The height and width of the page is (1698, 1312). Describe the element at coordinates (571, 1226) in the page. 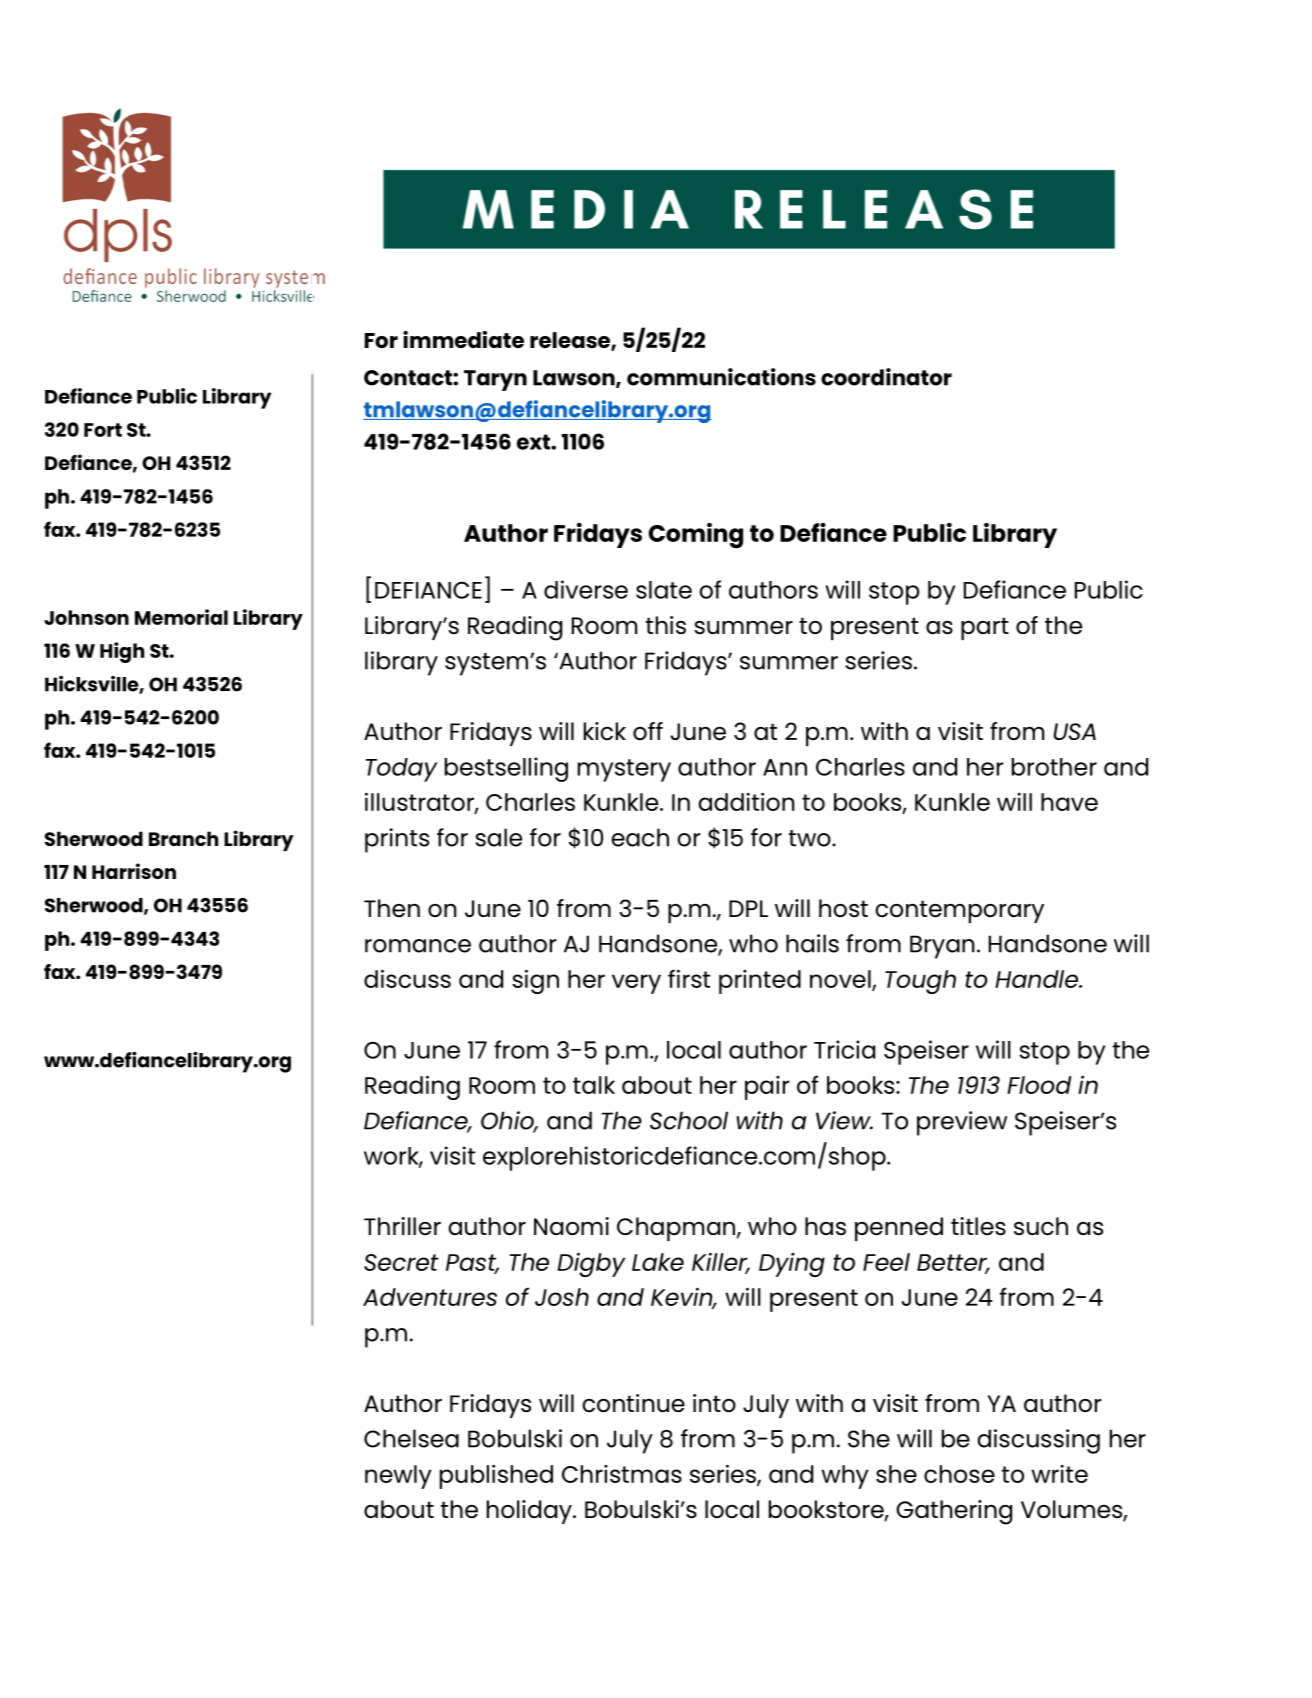

I see `Naomi` at that location.
